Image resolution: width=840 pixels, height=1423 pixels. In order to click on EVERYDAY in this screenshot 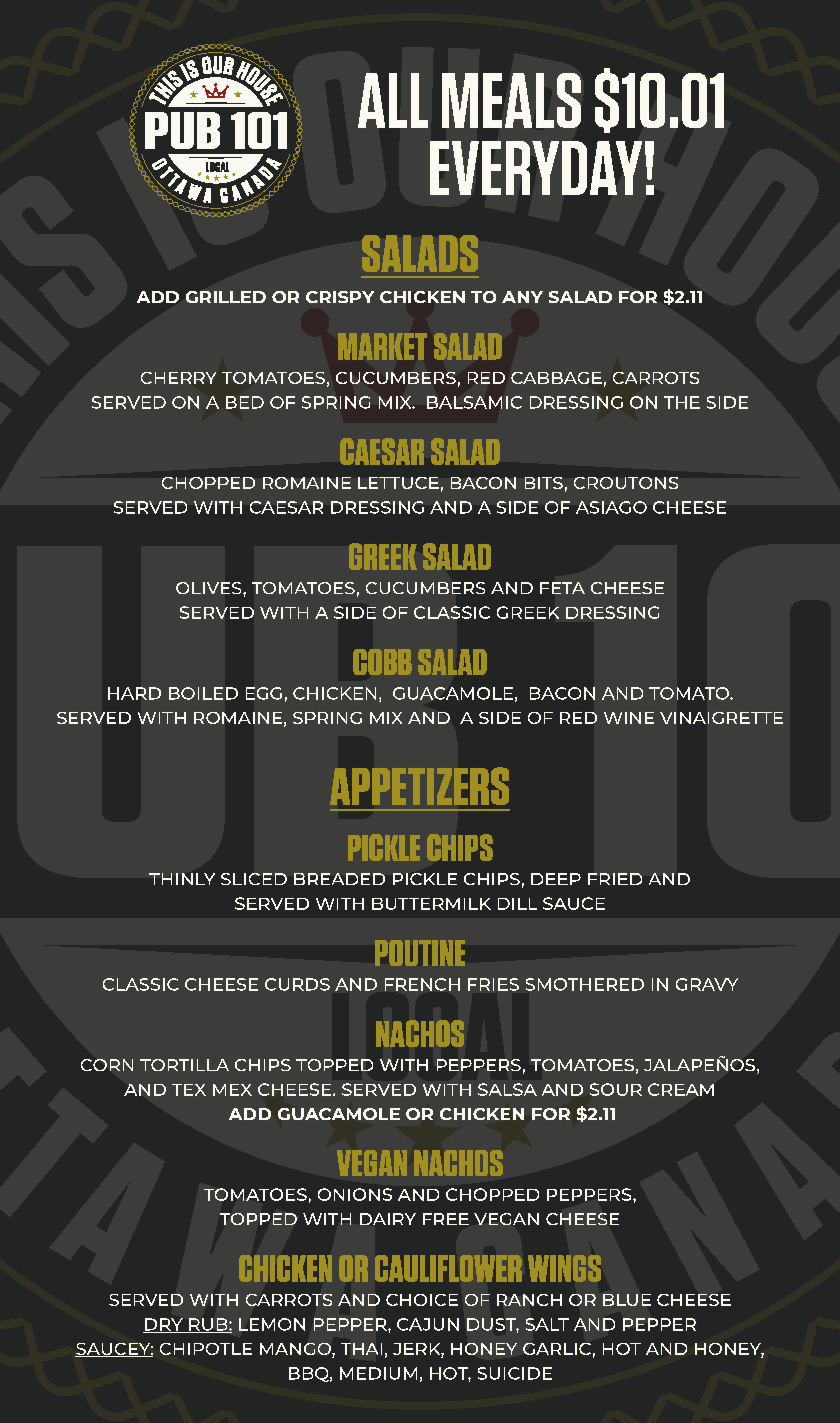, I will do `click(536, 168)`.
